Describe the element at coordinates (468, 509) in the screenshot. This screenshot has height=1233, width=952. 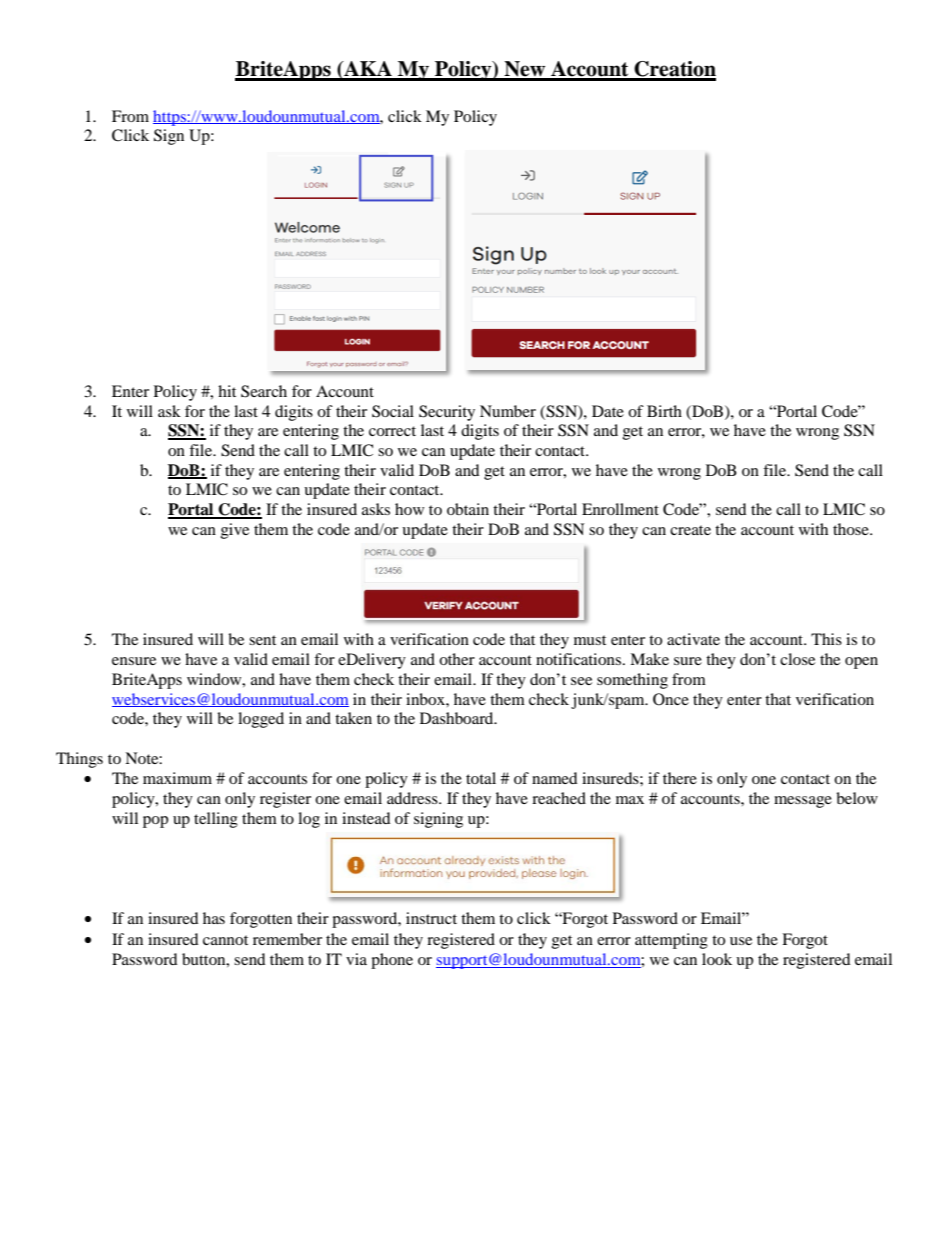
I see `obtain` at that location.
